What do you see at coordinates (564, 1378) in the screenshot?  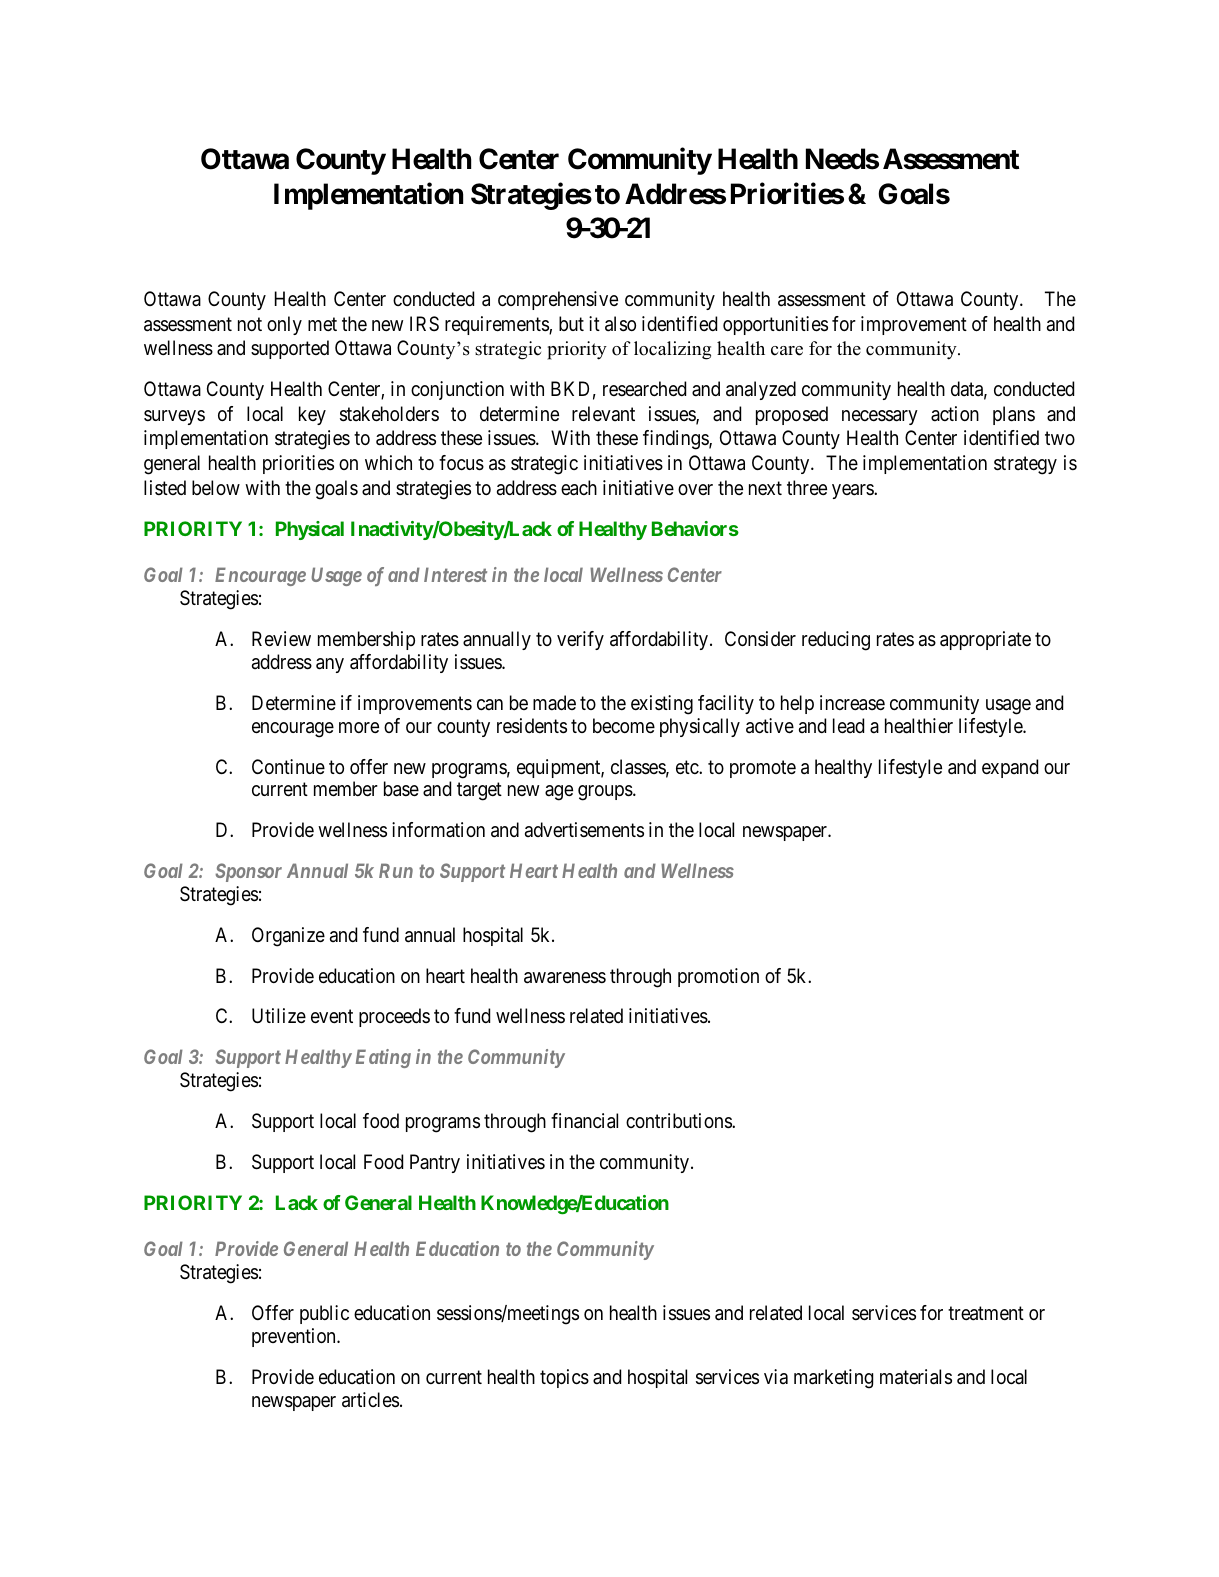 I see `topics` at bounding box center [564, 1378].
